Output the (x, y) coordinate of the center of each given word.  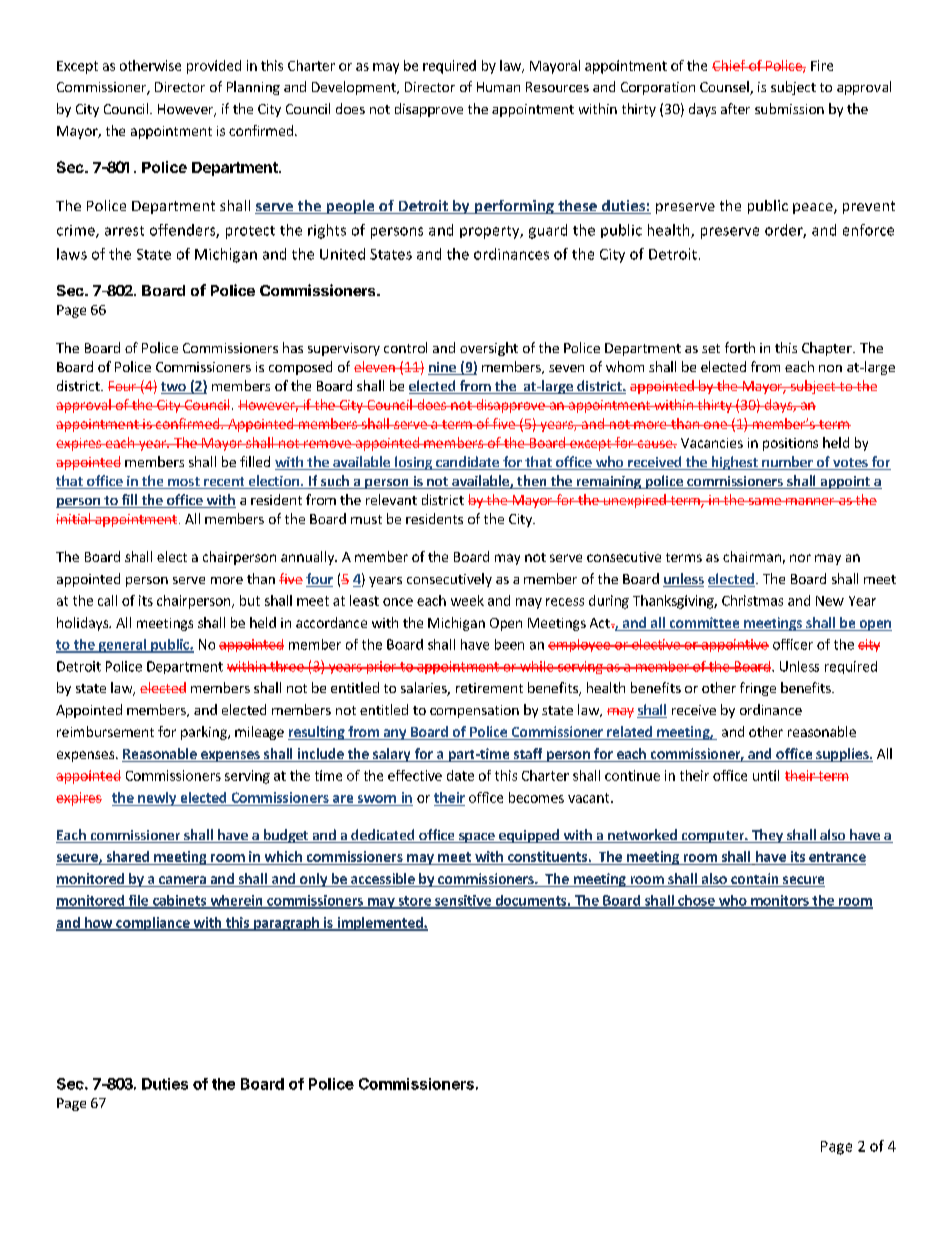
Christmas (752, 600)
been (509, 644)
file (138, 901)
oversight (489, 349)
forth (740, 347)
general (122, 646)
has (293, 347)
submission (789, 108)
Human (498, 87)
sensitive (463, 901)
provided (214, 67)
